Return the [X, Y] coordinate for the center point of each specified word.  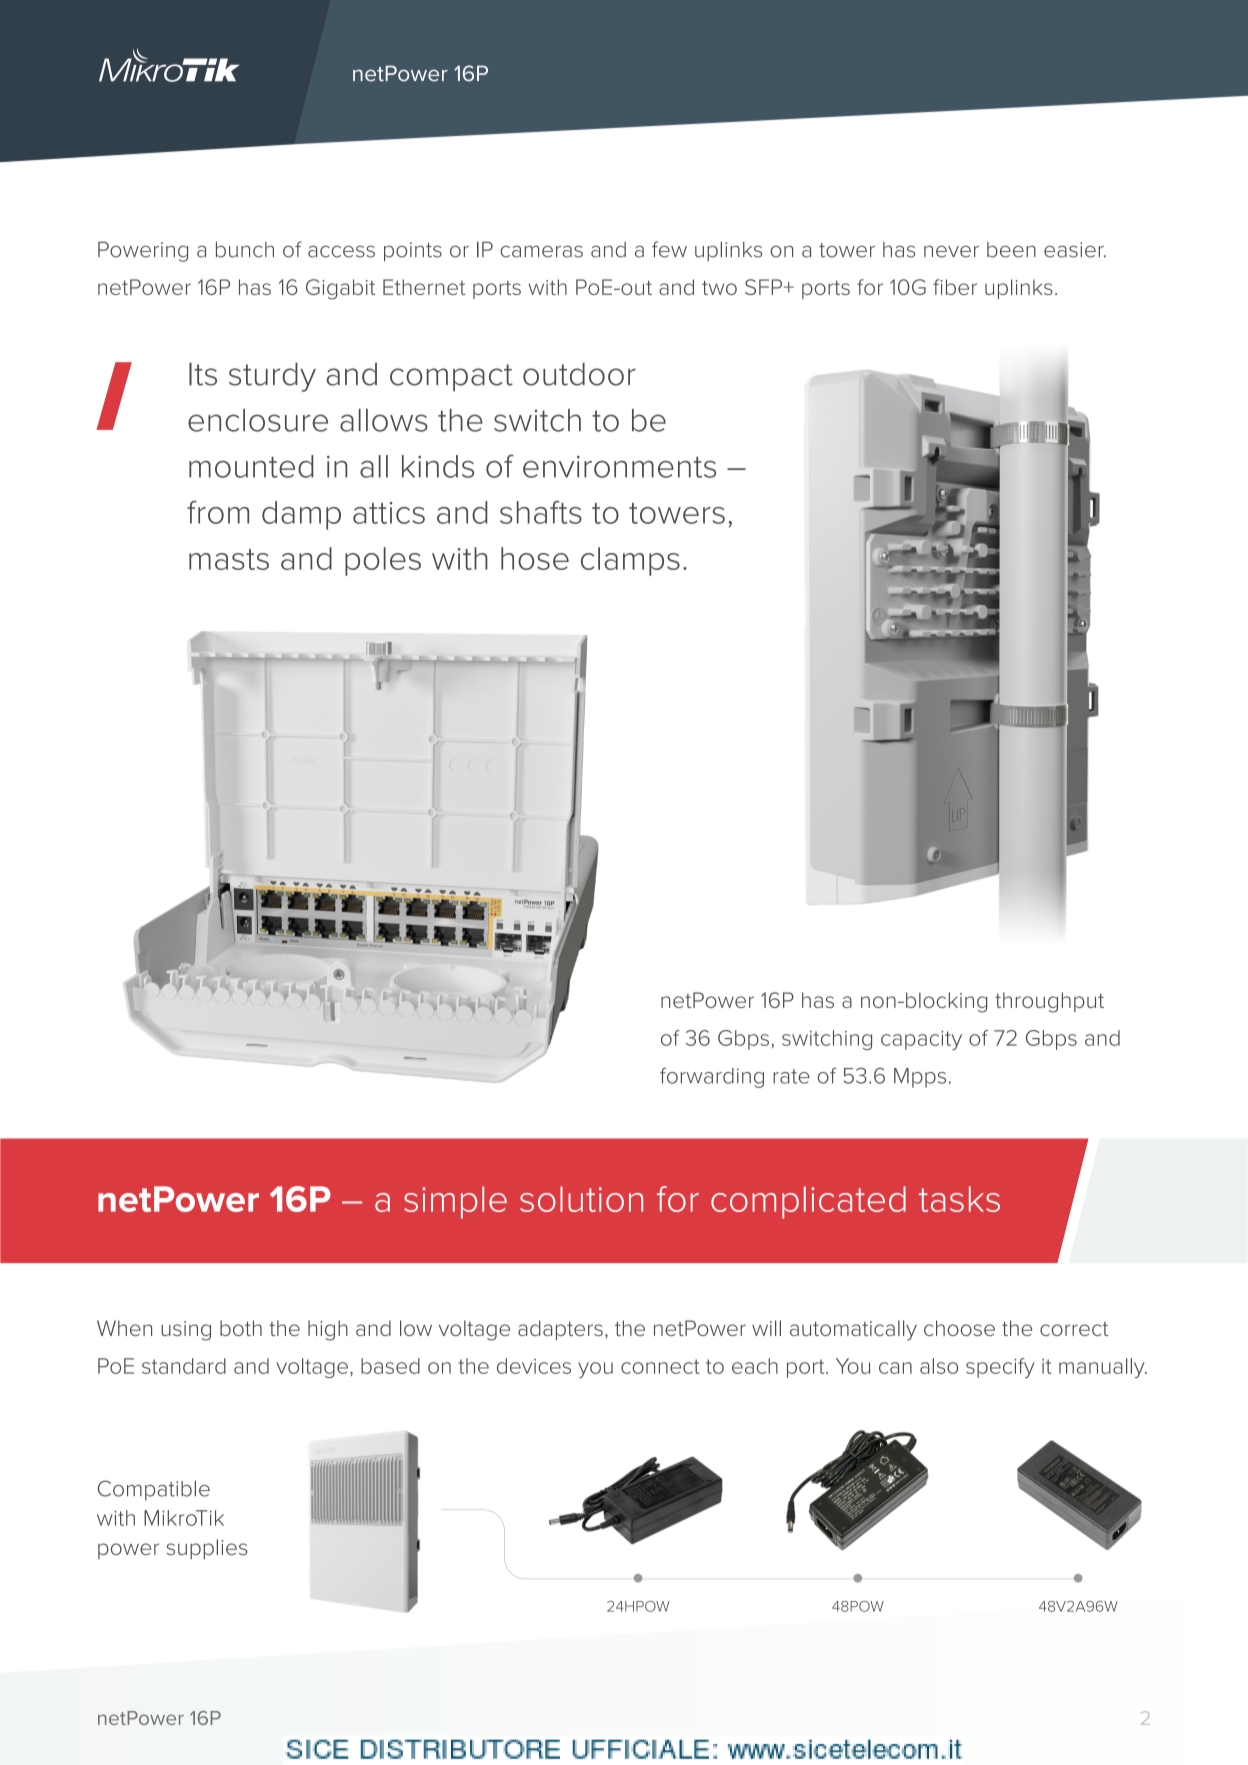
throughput [1049, 1002]
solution [581, 1199]
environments [619, 467]
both [241, 1328]
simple [455, 1202]
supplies [207, 1549]
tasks [959, 1199]
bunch [245, 250]
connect [660, 1366]
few [669, 249]
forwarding [712, 1078]
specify [1000, 1368]
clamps [630, 561]
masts [229, 559]
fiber [955, 287]
